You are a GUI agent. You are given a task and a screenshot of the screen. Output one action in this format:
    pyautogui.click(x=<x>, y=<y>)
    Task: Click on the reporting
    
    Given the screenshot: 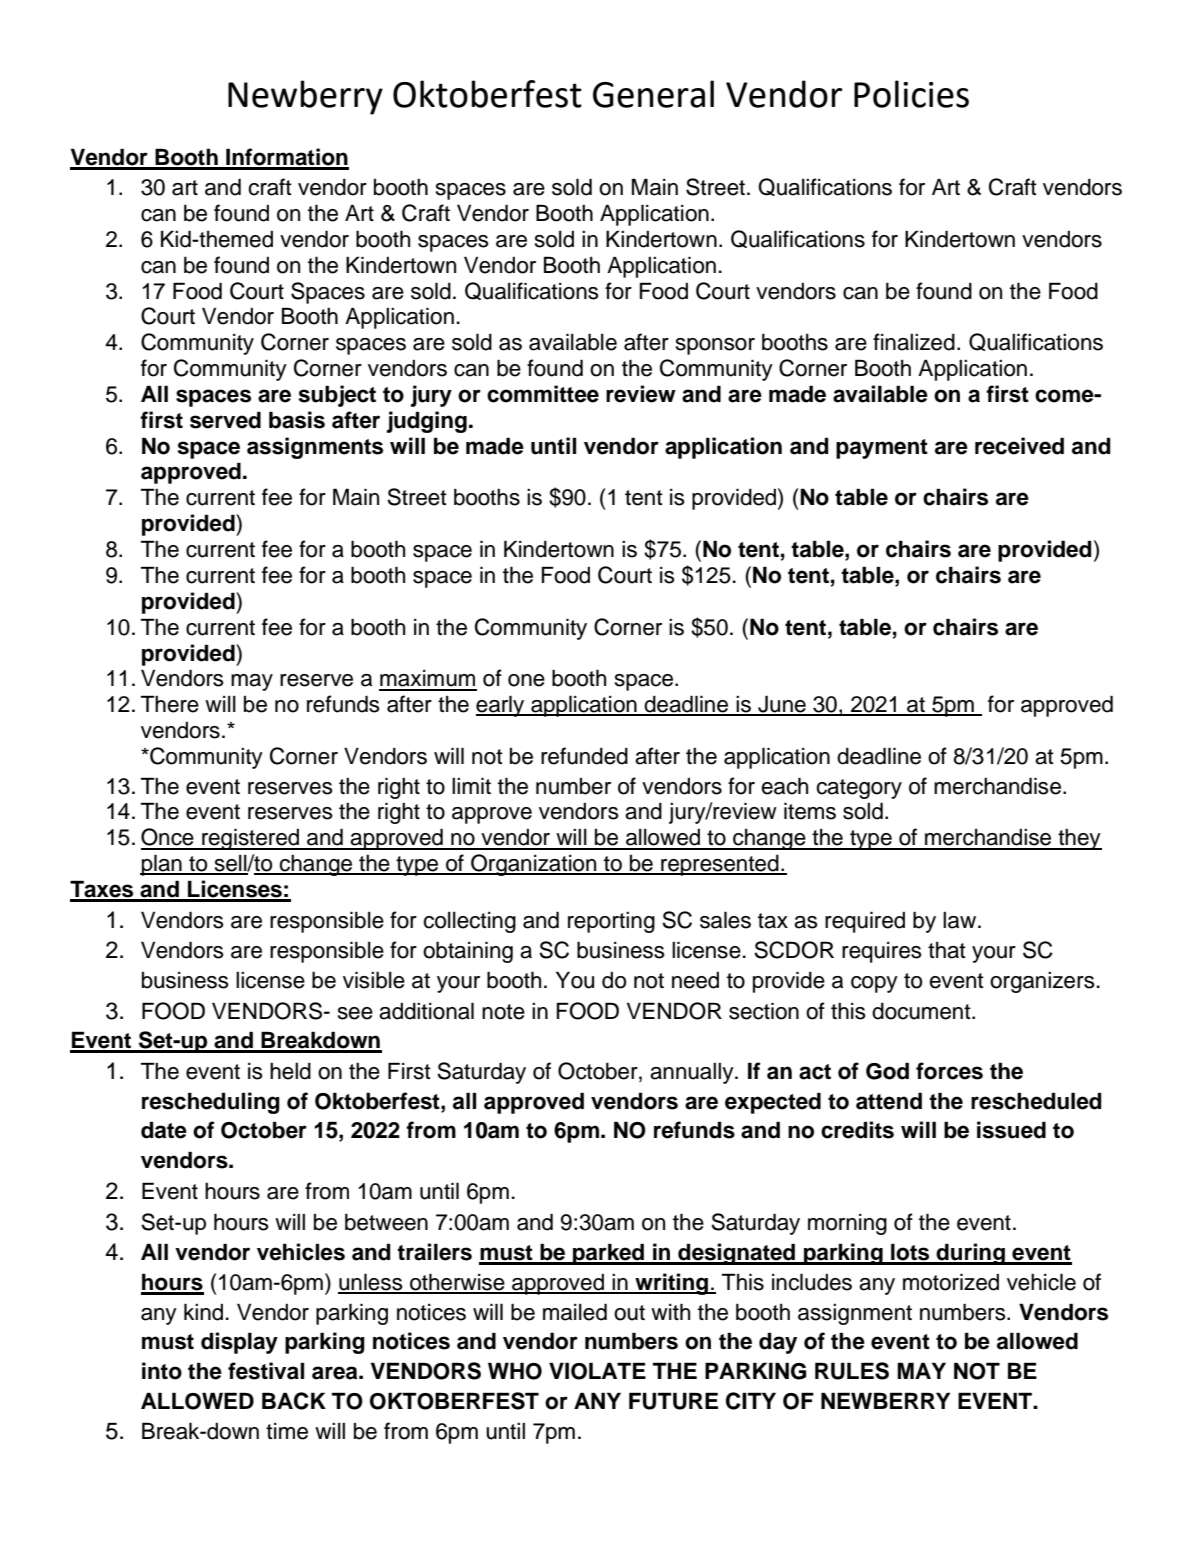 What is the action you would take?
    pyautogui.click(x=611, y=922)
